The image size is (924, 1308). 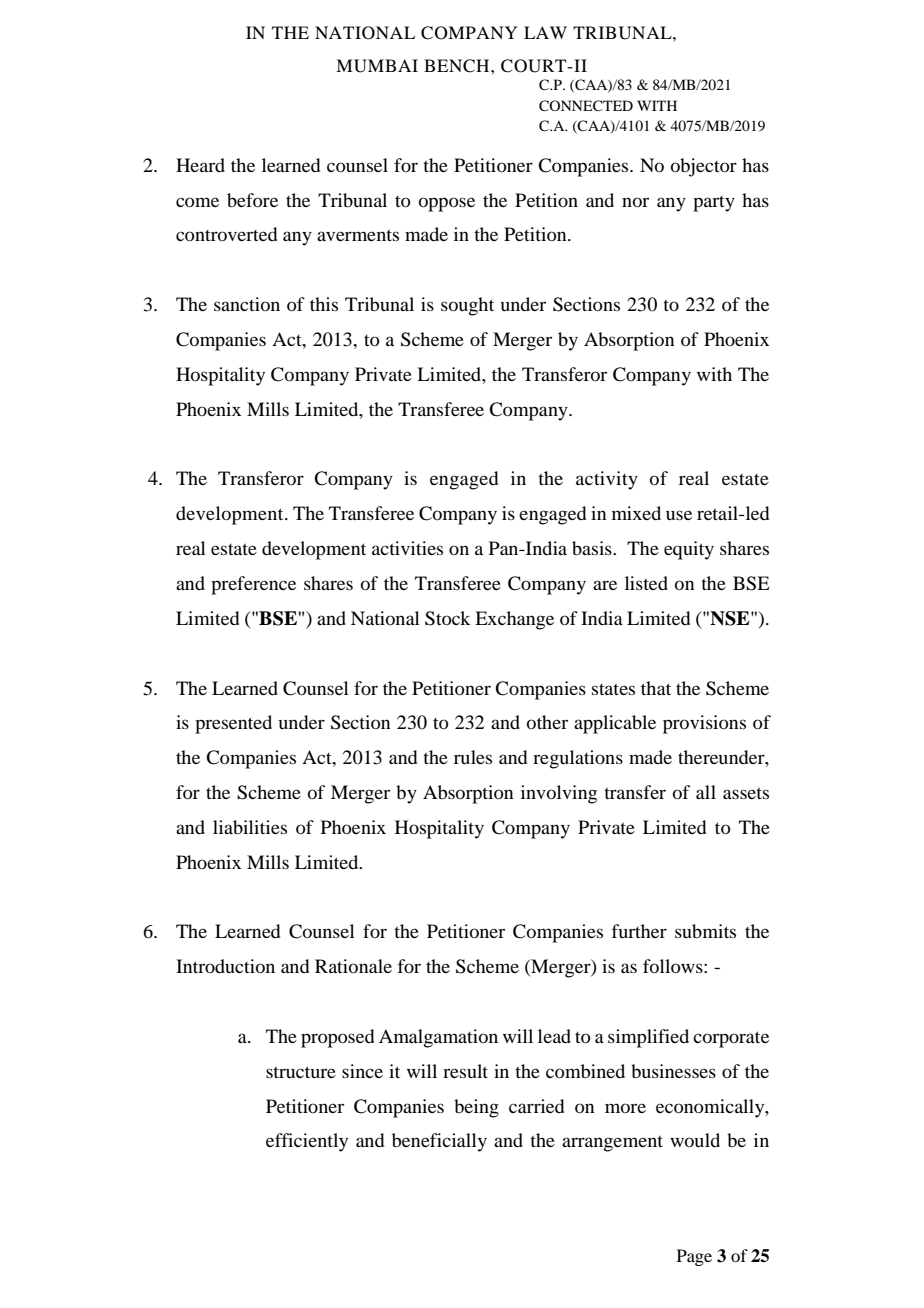 I want to click on assets, so click(x=746, y=793).
